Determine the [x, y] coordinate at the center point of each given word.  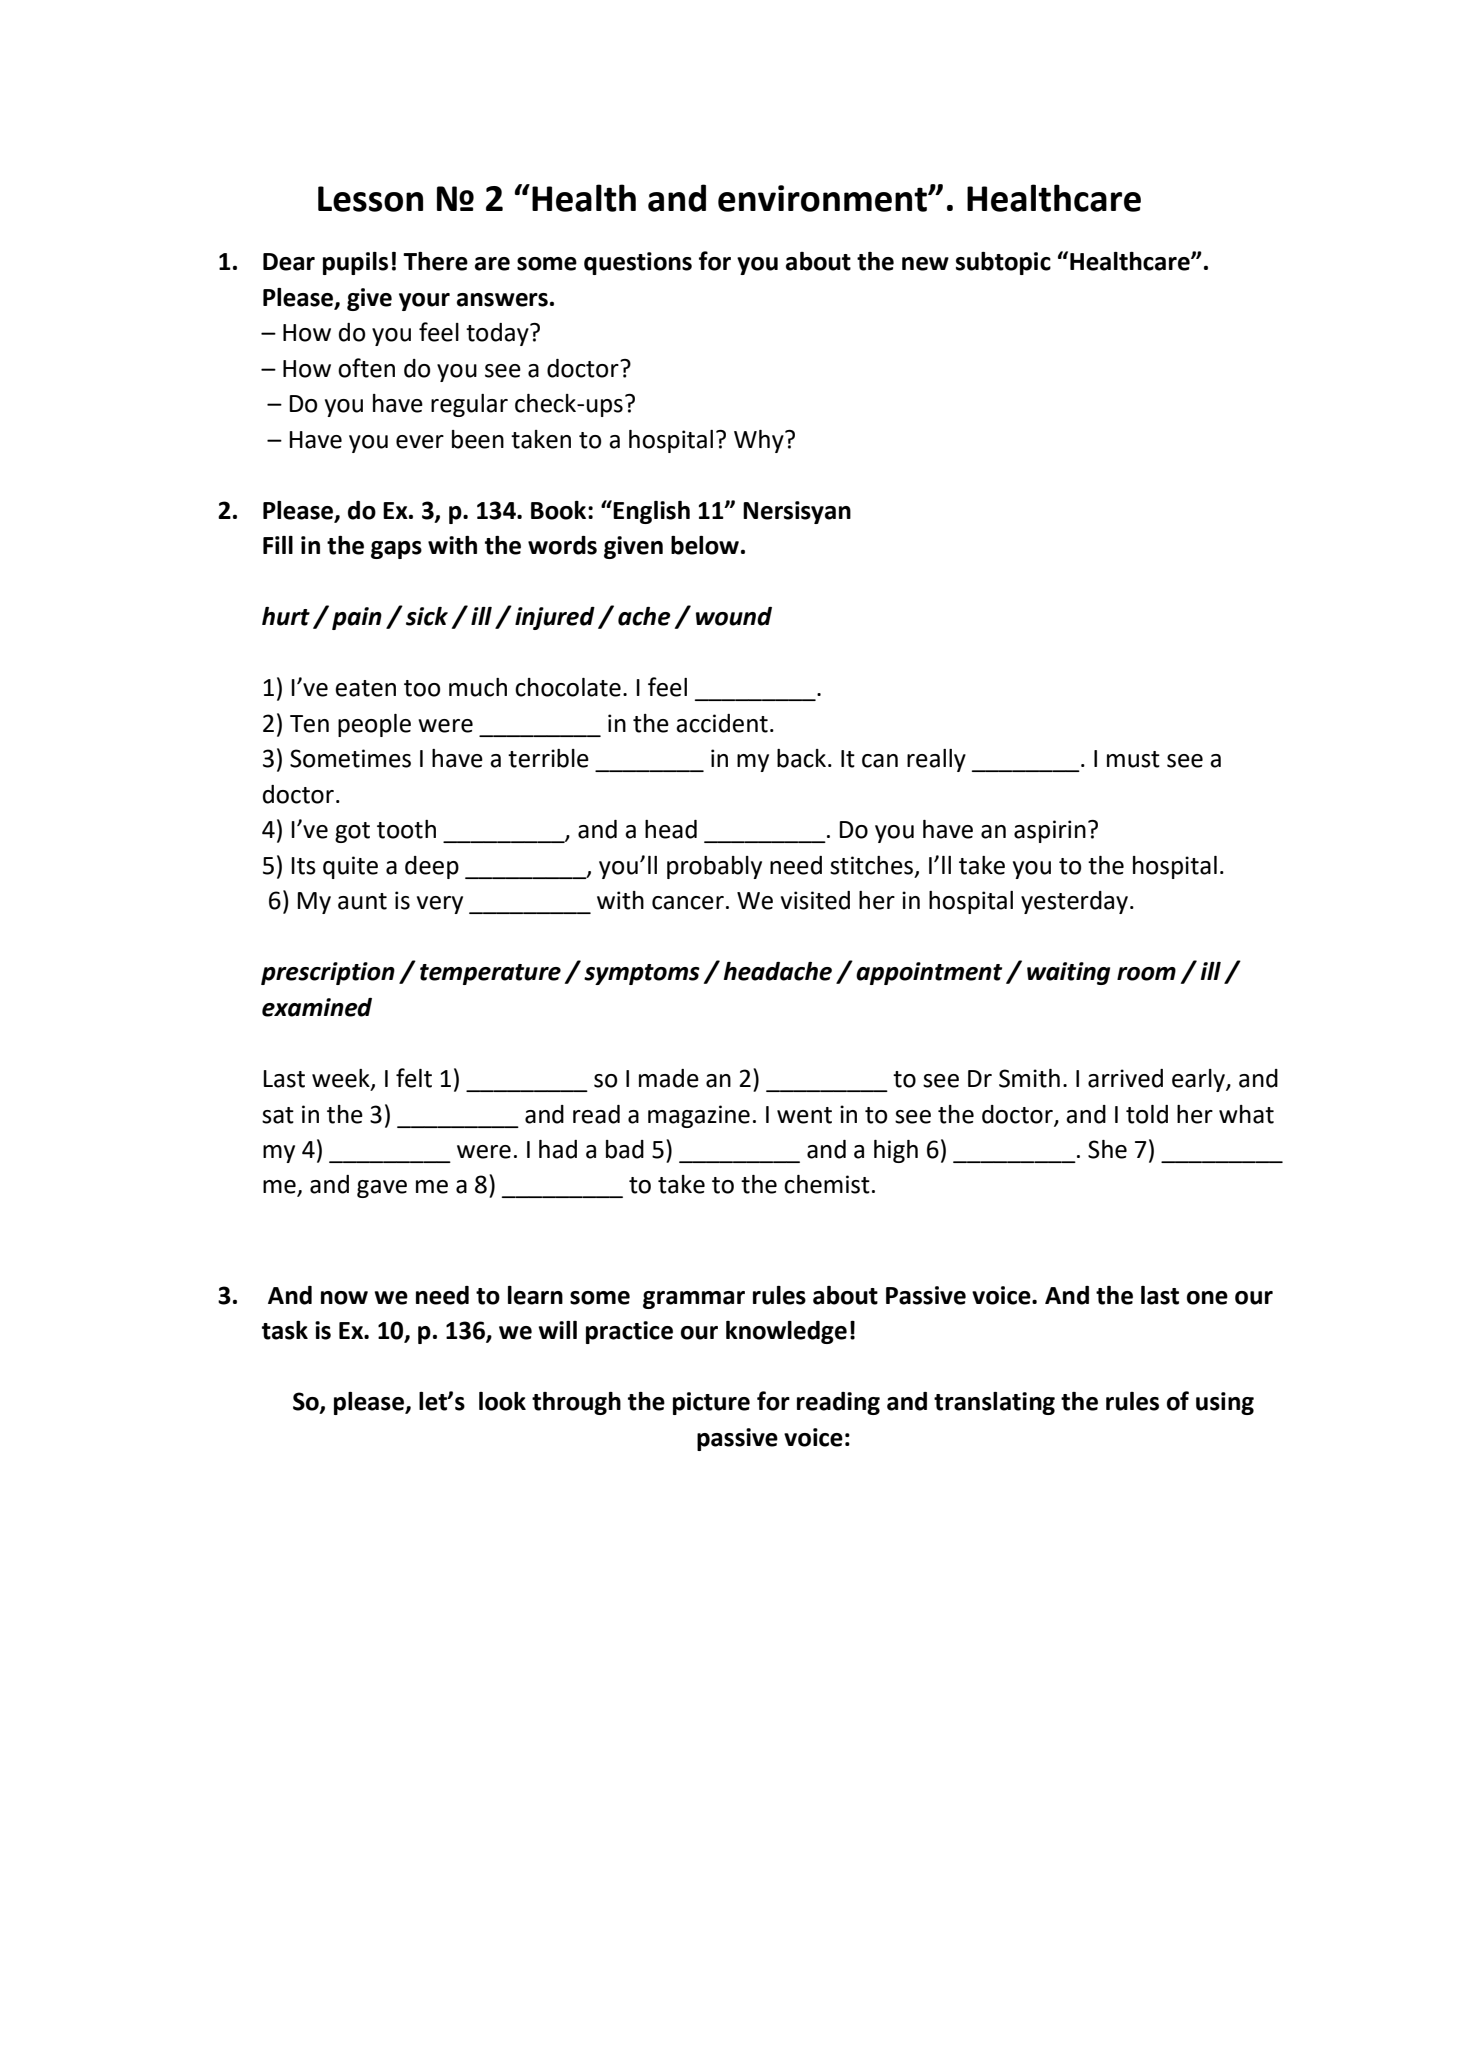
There [435, 261]
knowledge [786, 1332]
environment [823, 198]
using [1225, 1403]
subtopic [1003, 263]
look [502, 1401]
